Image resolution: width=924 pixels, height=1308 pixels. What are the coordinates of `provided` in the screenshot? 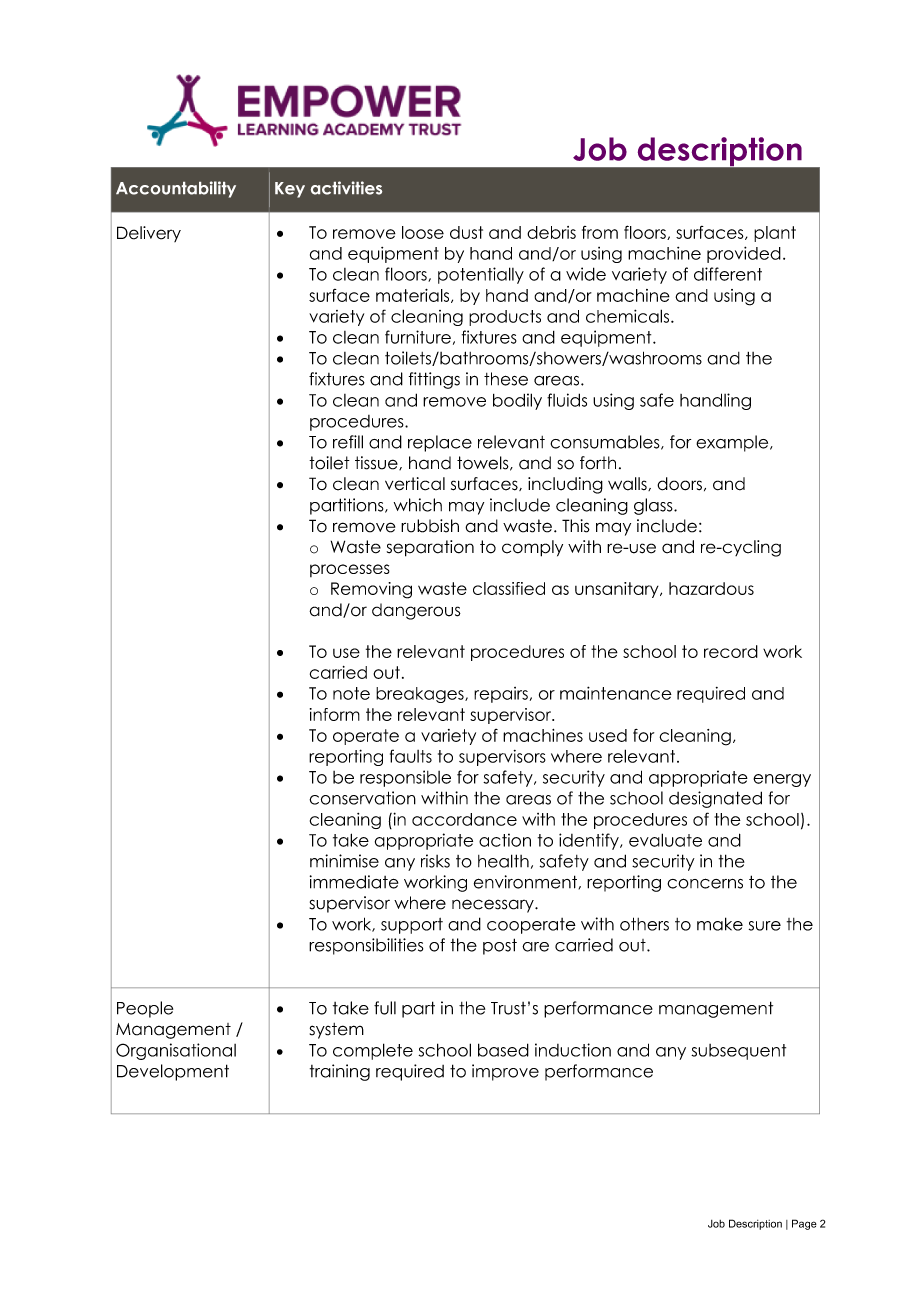 It's located at (744, 254).
